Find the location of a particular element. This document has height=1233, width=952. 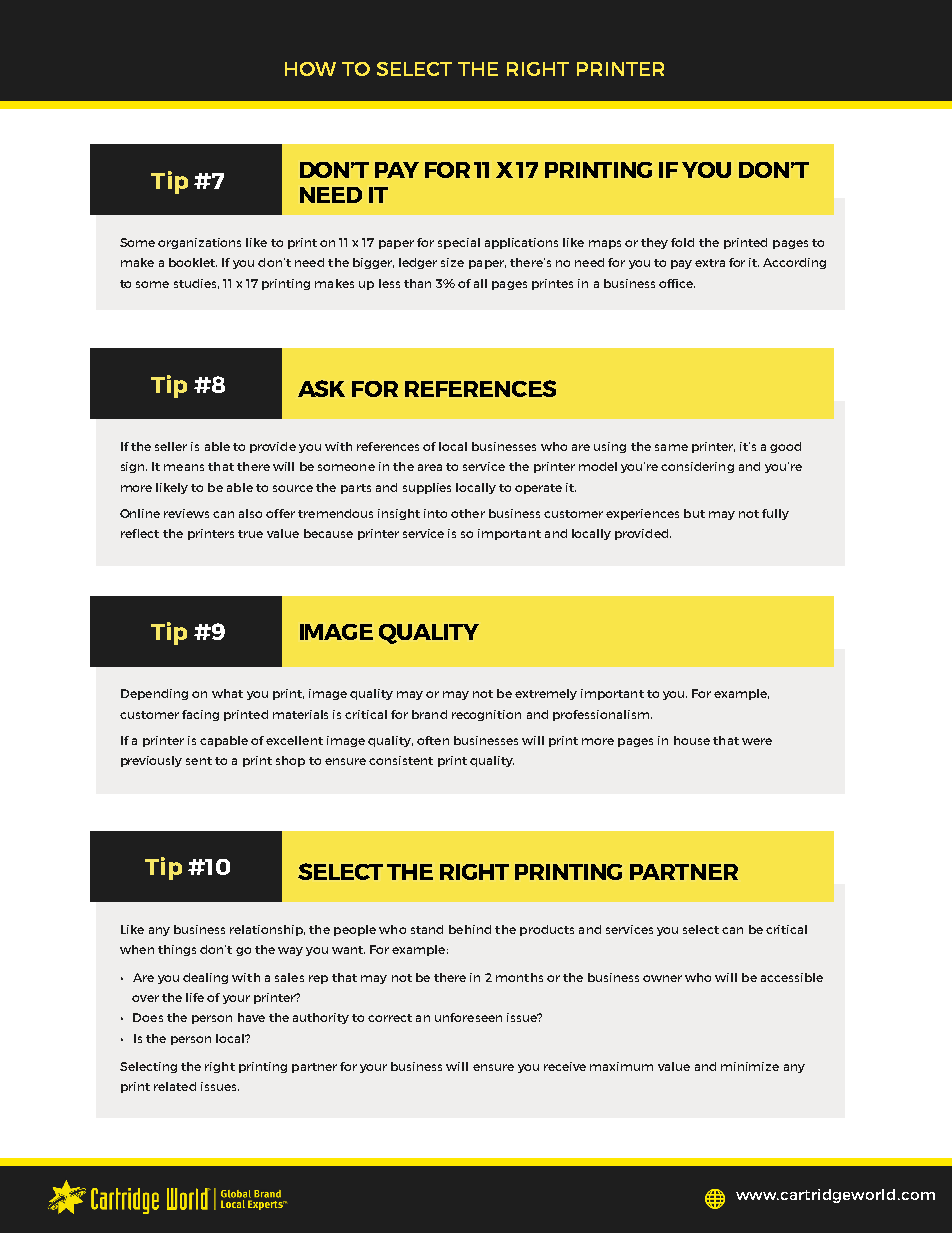

unforeseen is located at coordinates (468, 1017).
